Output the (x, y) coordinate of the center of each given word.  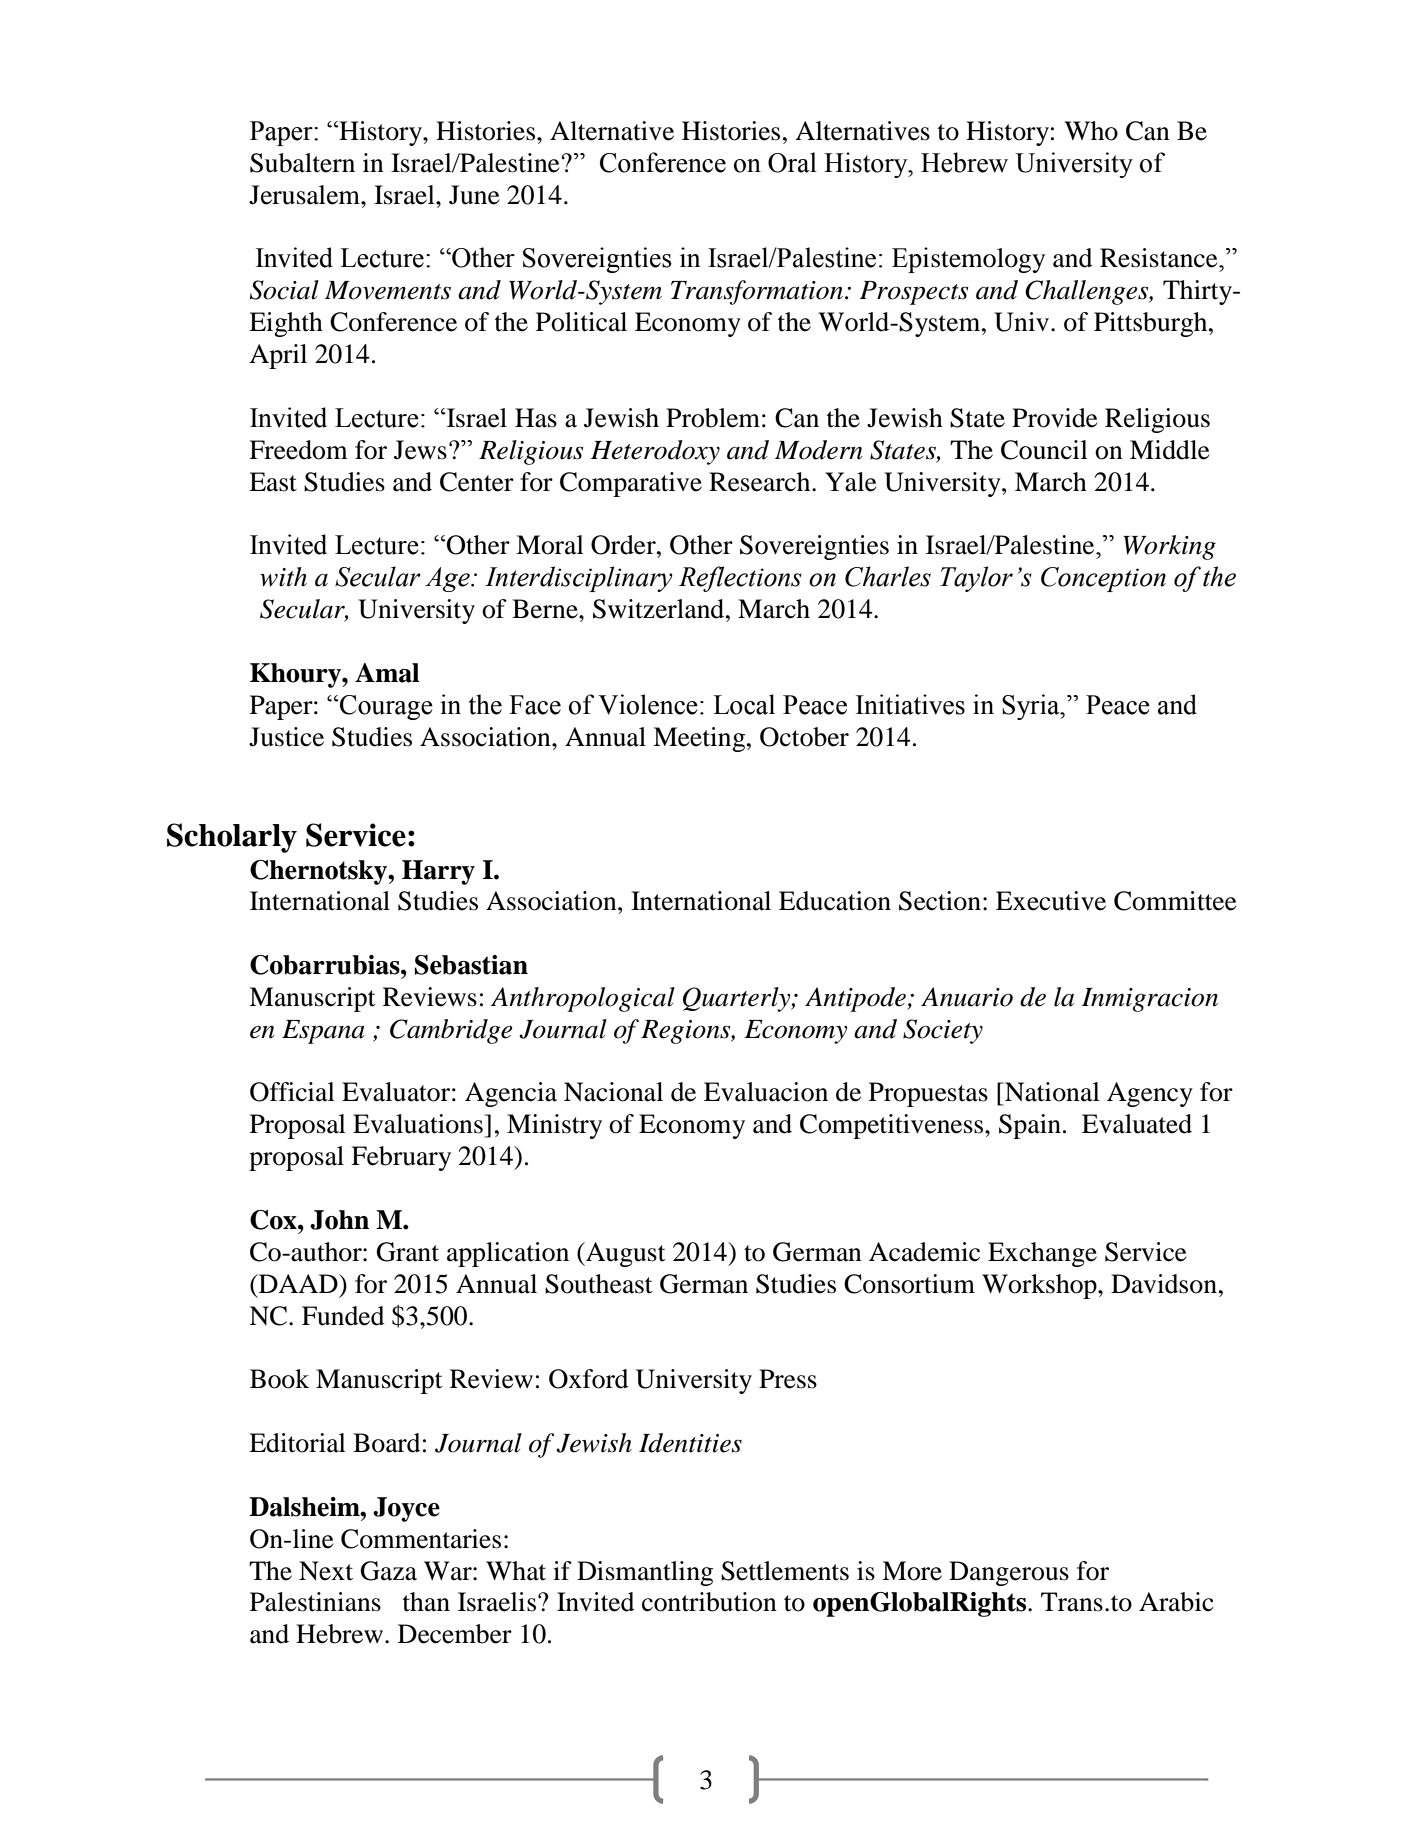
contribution (709, 1602)
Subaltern (302, 163)
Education (835, 901)
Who (1091, 131)
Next (326, 1571)
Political (581, 322)
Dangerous (1009, 1573)
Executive (1051, 901)
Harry (438, 872)
